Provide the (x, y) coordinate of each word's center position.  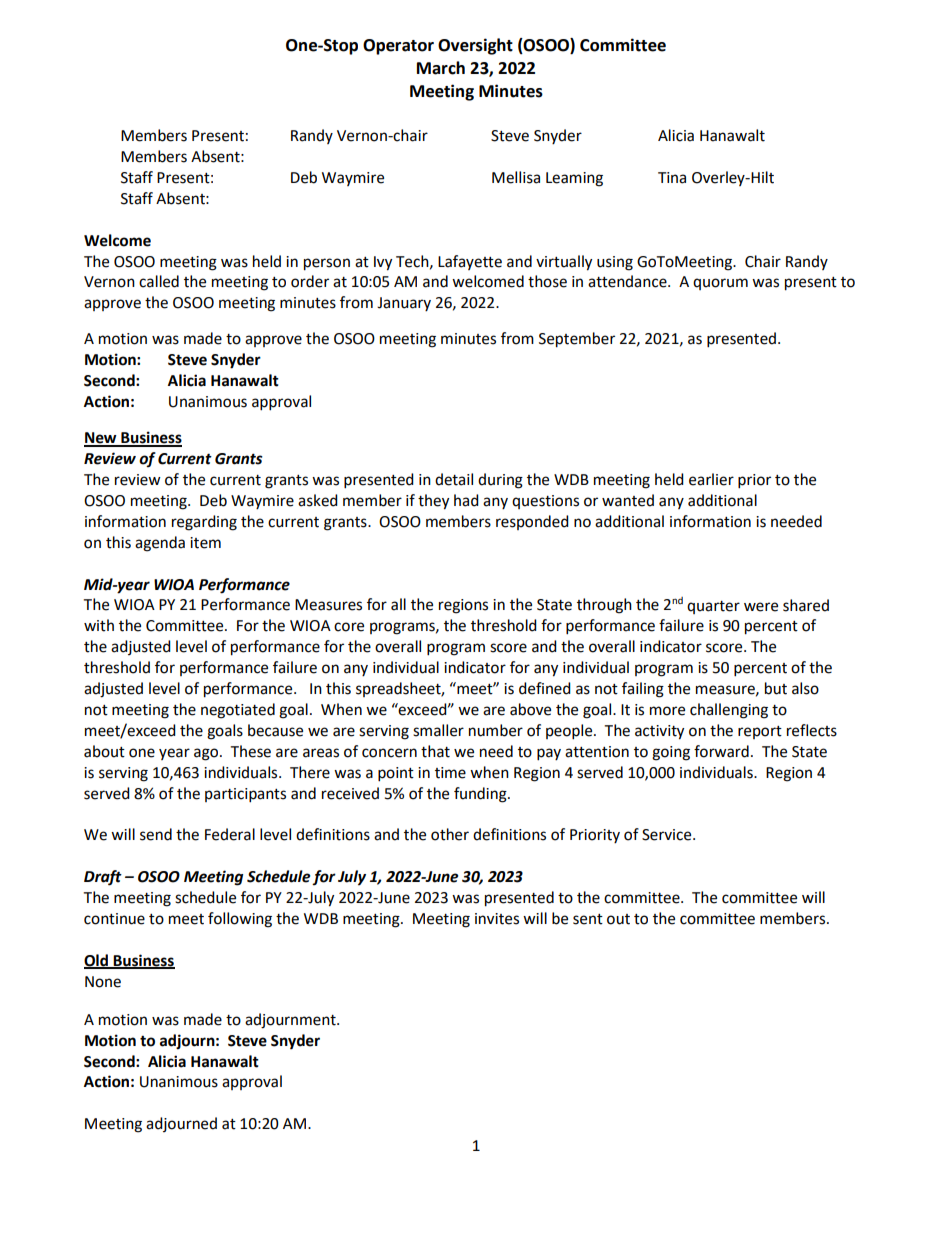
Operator (398, 47)
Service (668, 835)
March (441, 68)
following (240, 920)
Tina (672, 178)
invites (497, 919)
